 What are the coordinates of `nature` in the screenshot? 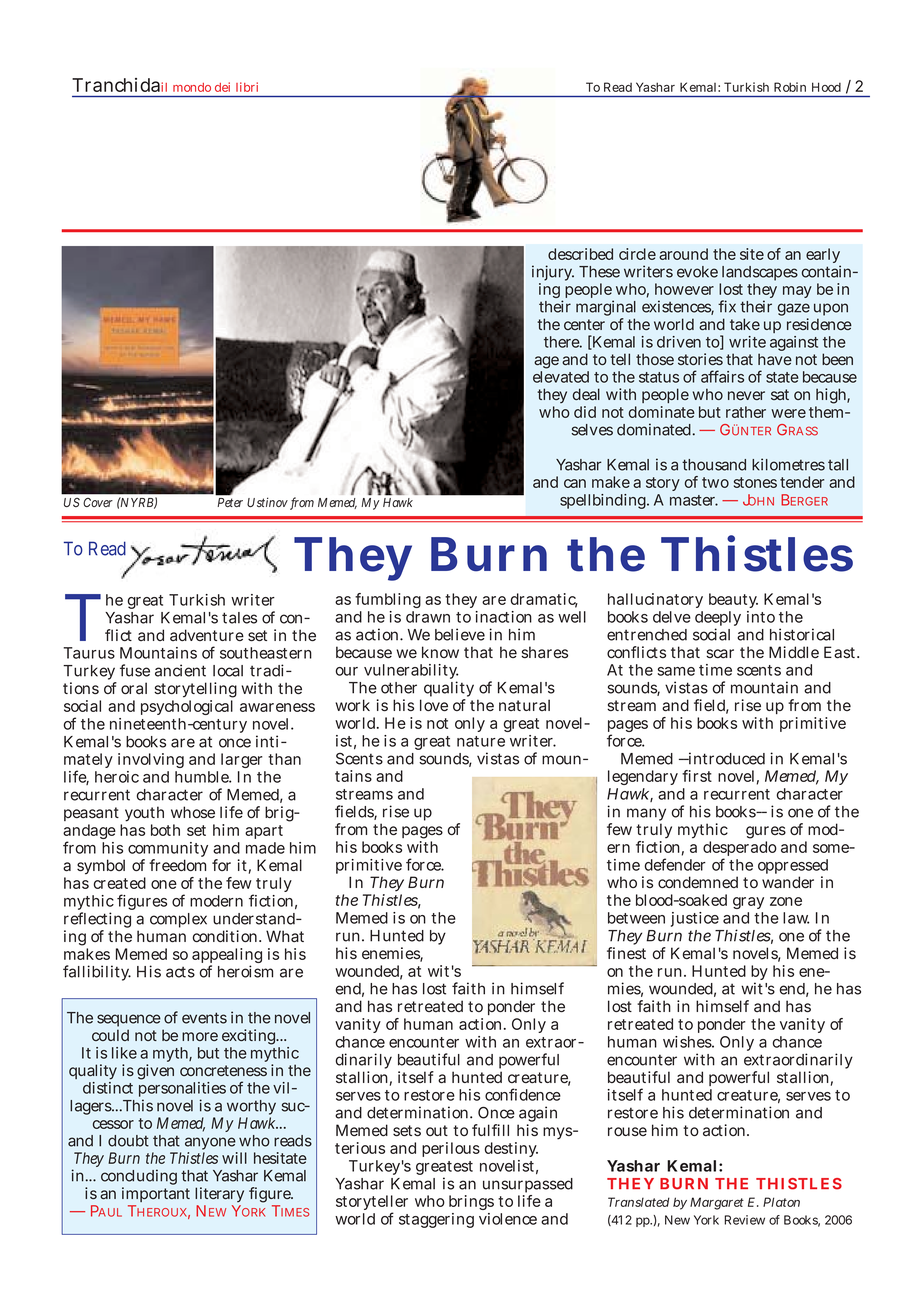 It's located at (481, 741).
